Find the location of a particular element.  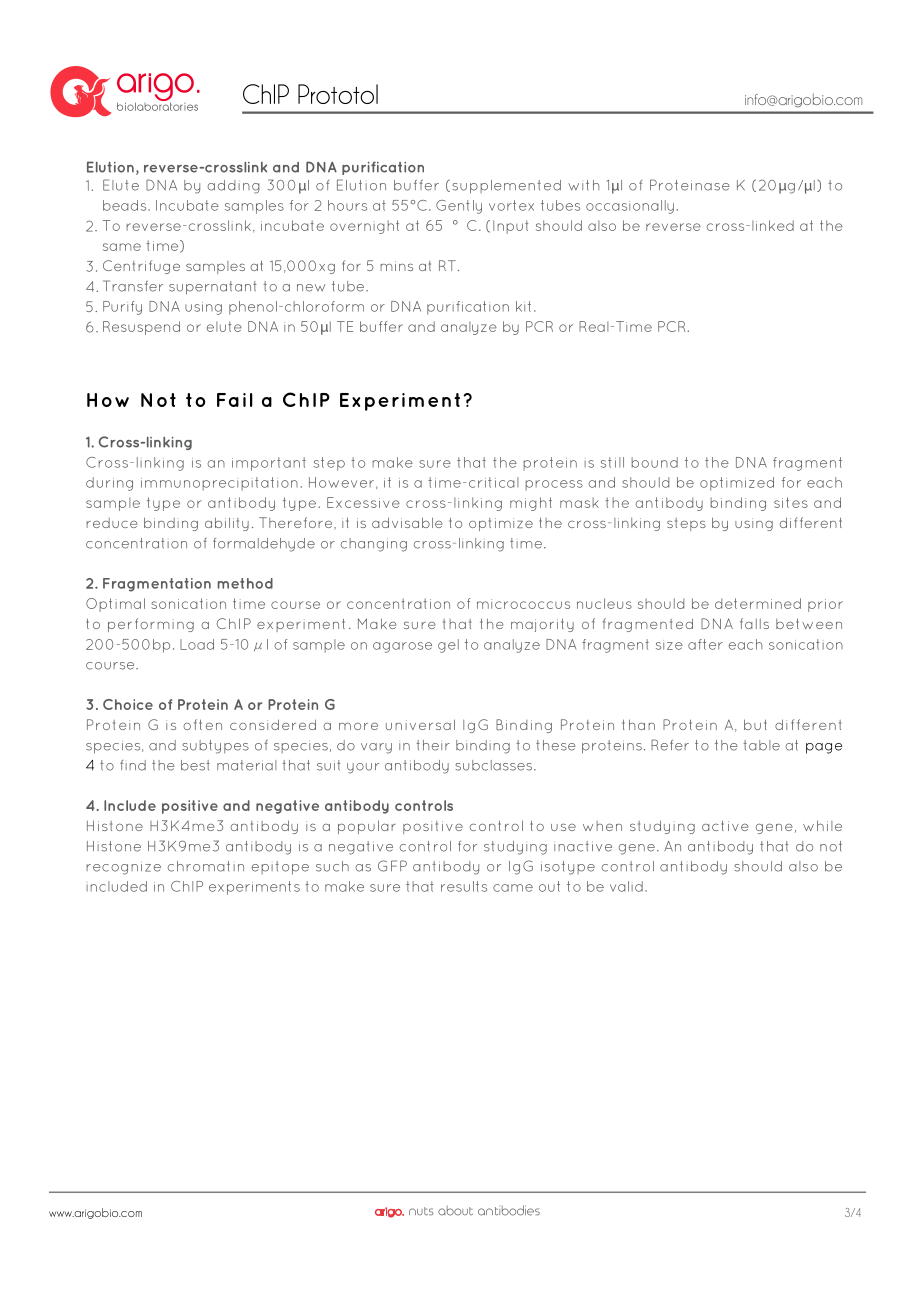

Gently is located at coordinates (459, 207).
